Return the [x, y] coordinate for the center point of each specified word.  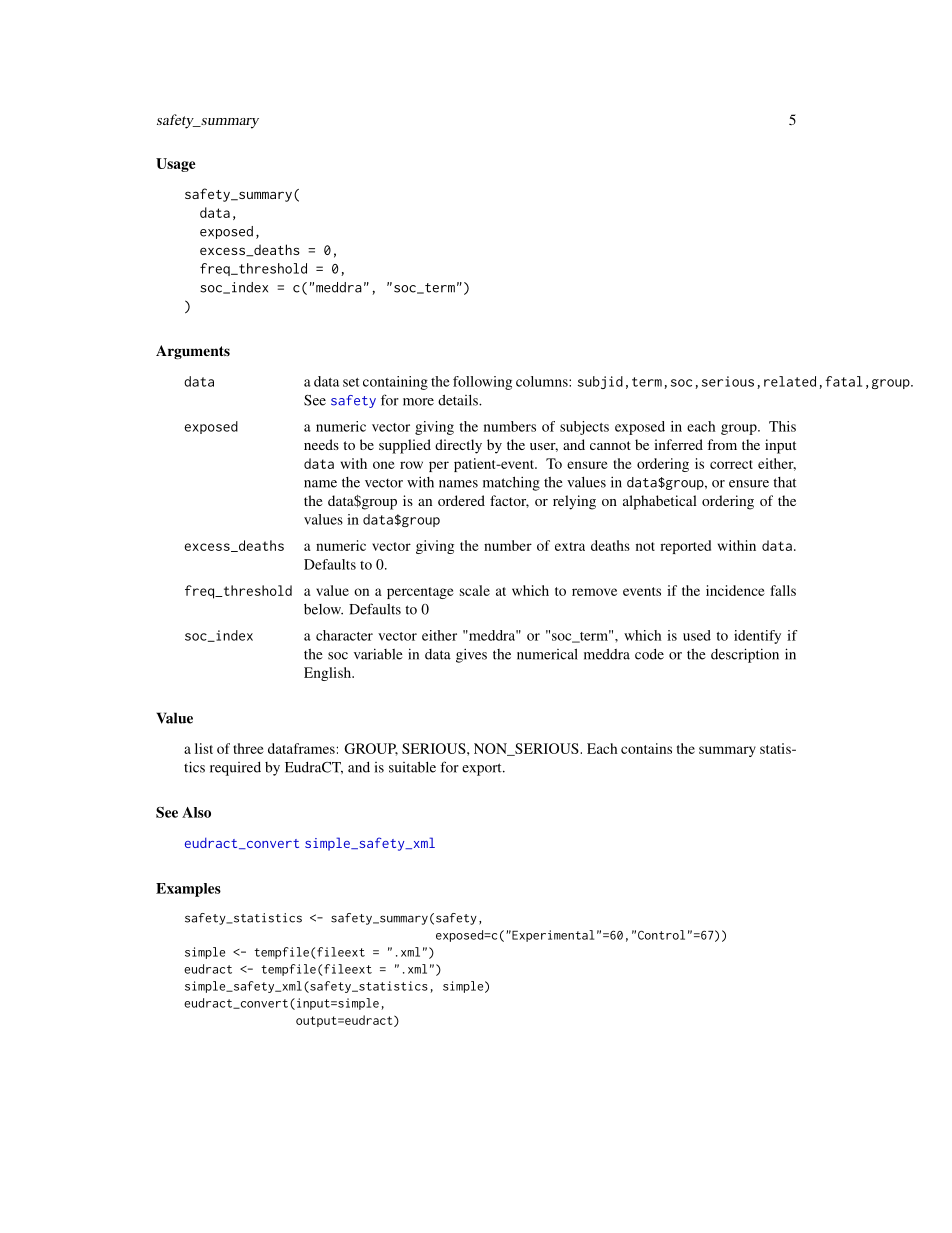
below [323, 609]
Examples [188, 890]
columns [543, 381]
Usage [176, 165]
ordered [461, 500]
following [482, 383]
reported [685, 547]
